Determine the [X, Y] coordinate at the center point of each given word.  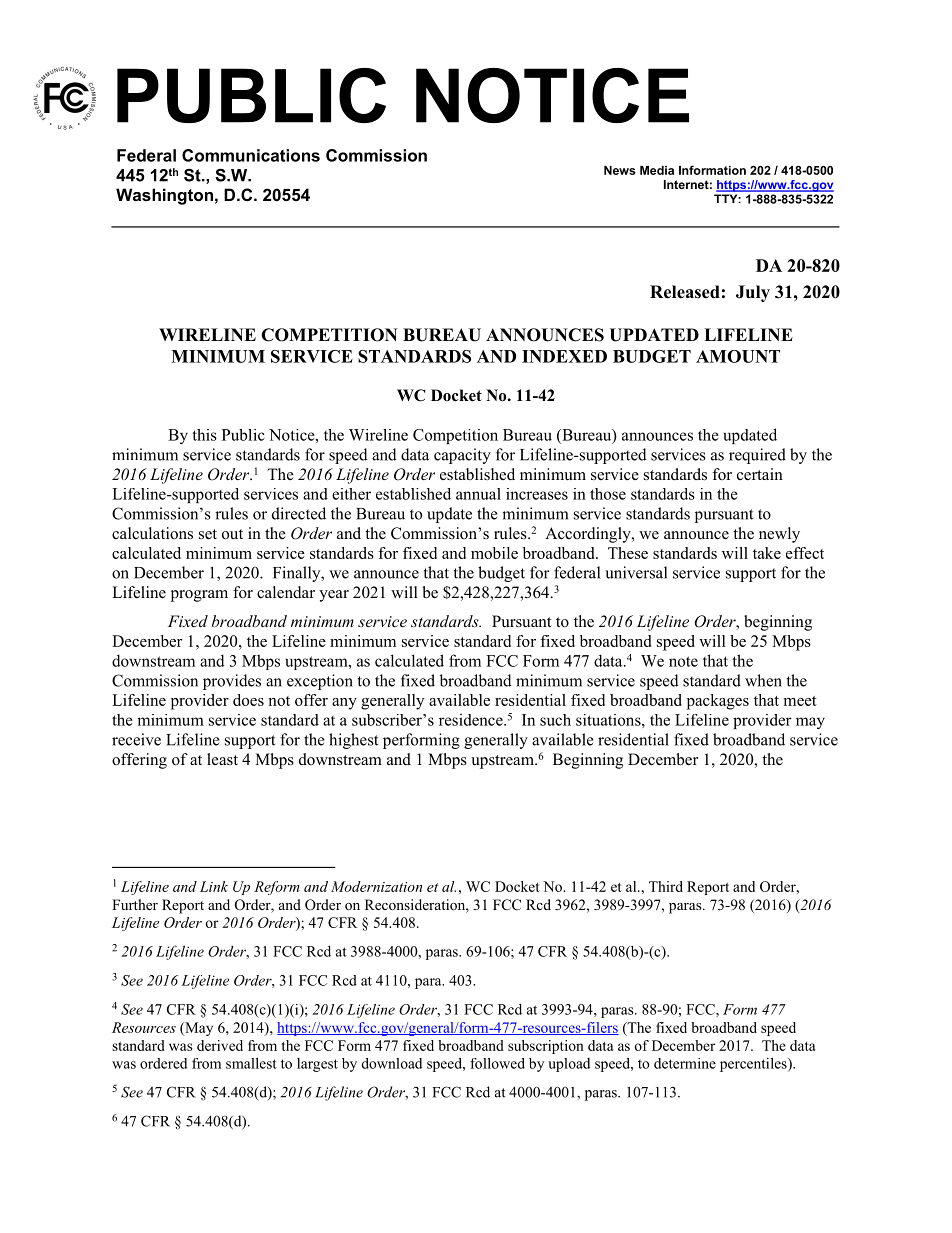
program [199, 596]
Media [657, 170]
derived [220, 1045]
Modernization [376, 886]
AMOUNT [738, 356]
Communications [251, 155]
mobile [494, 553]
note [683, 661]
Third [666, 886]
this [204, 435]
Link [214, 886]
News [620, 170]
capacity [462, 456]
